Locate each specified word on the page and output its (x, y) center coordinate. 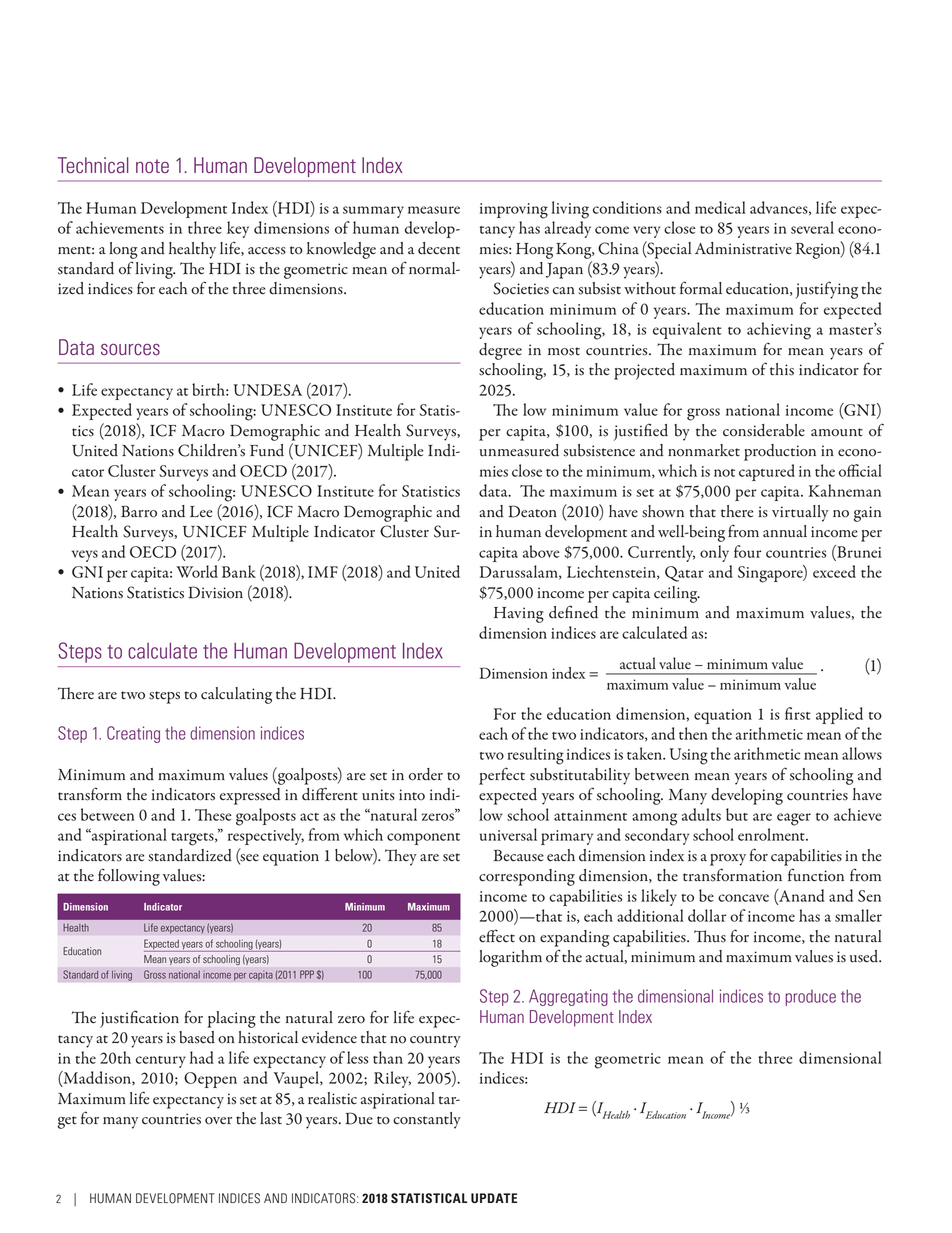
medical (720, 207)
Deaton (532, 511)
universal (508, 834)
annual (785, 531)
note (152, 166)
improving (514, 211)
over (218, 1121)
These (213, 815)
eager (794, 819)
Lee (201, 511)
